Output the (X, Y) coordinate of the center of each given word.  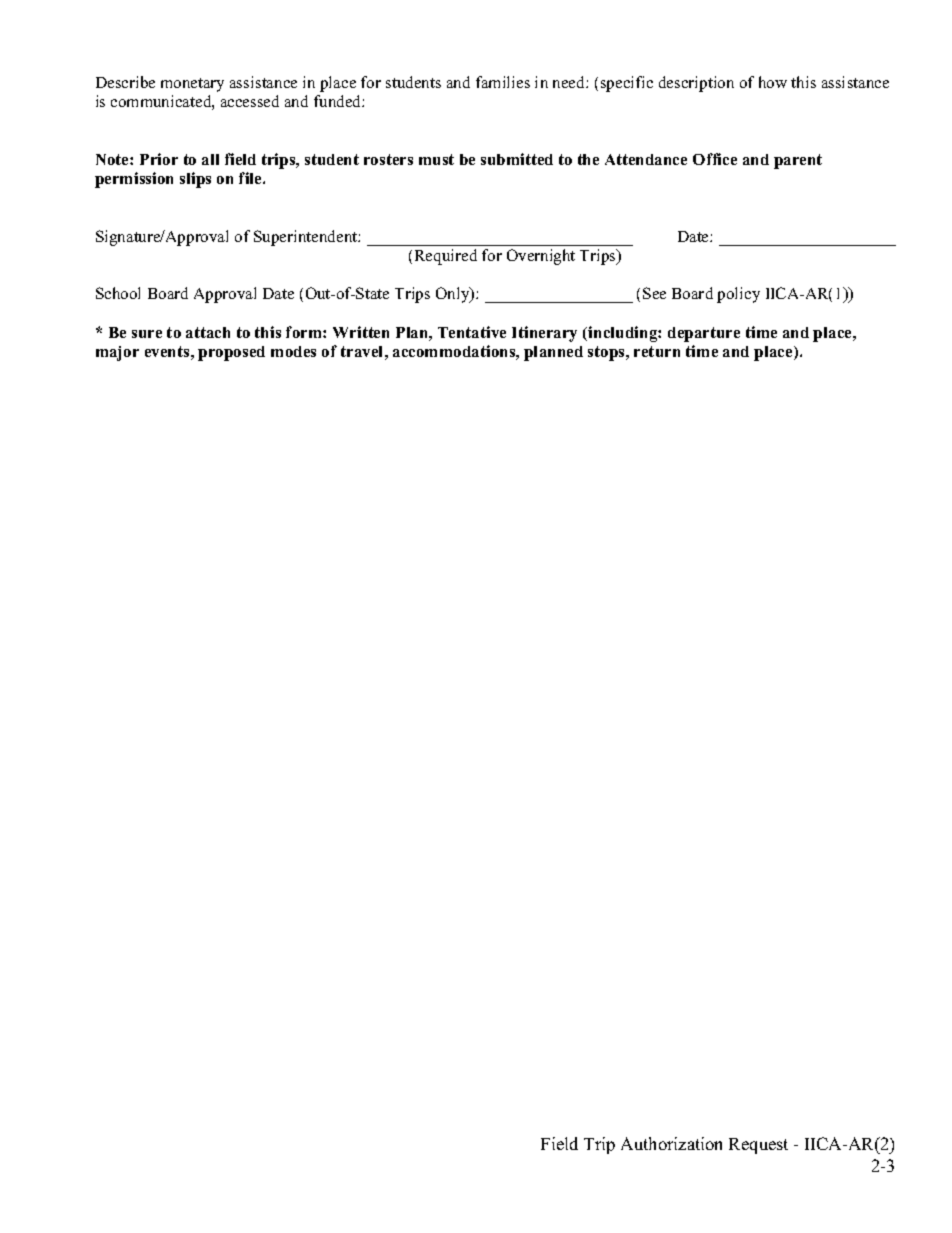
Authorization (671, 1143)
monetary (192, 85)
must (436, 159)
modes (293, 351)
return (657, 351)
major (117, 353)
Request (758, 1146)
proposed (231, 353)
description (696, 84)
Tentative (472, 332)
